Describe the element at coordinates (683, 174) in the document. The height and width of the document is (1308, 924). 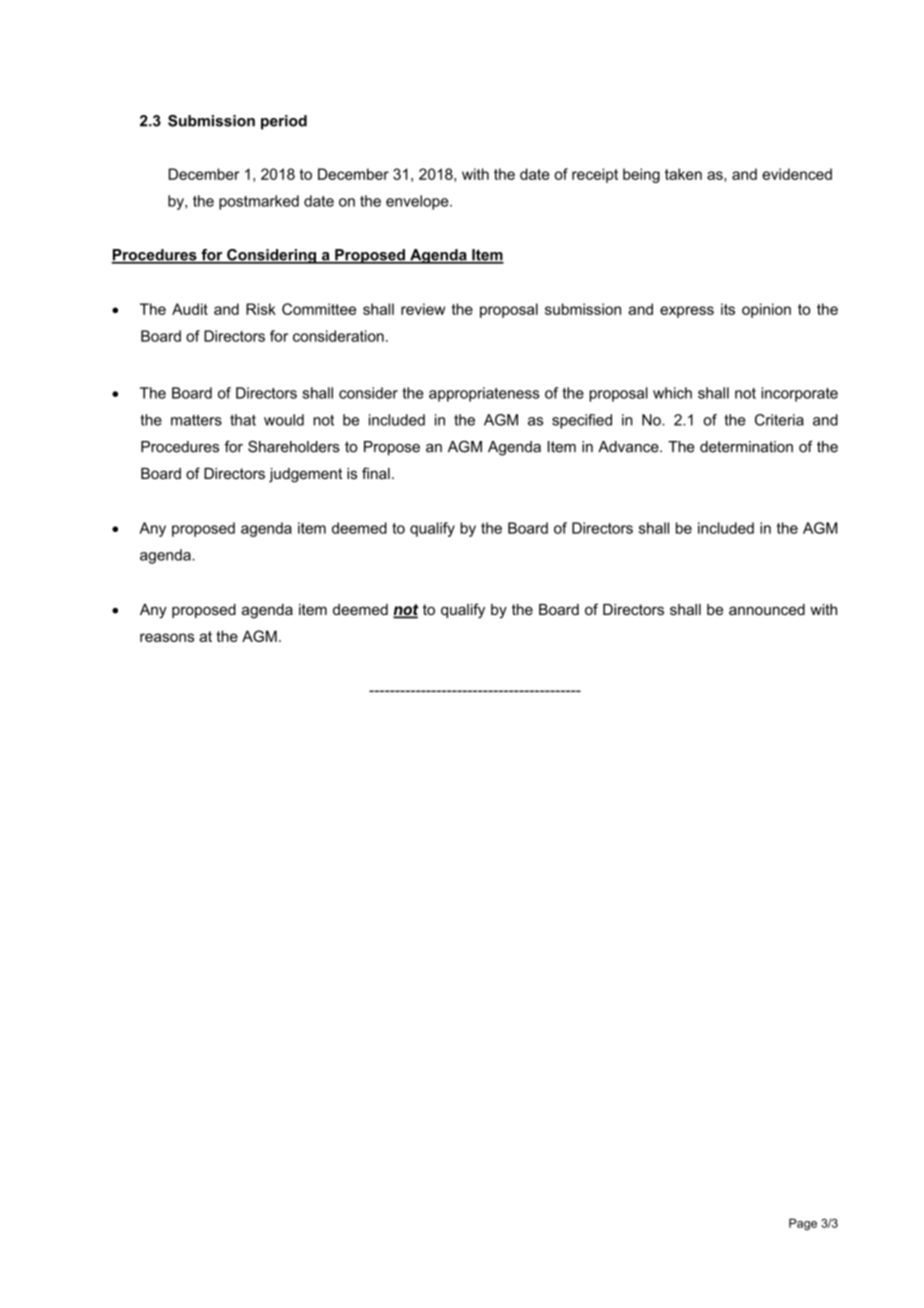
I see `taken` at that location.
